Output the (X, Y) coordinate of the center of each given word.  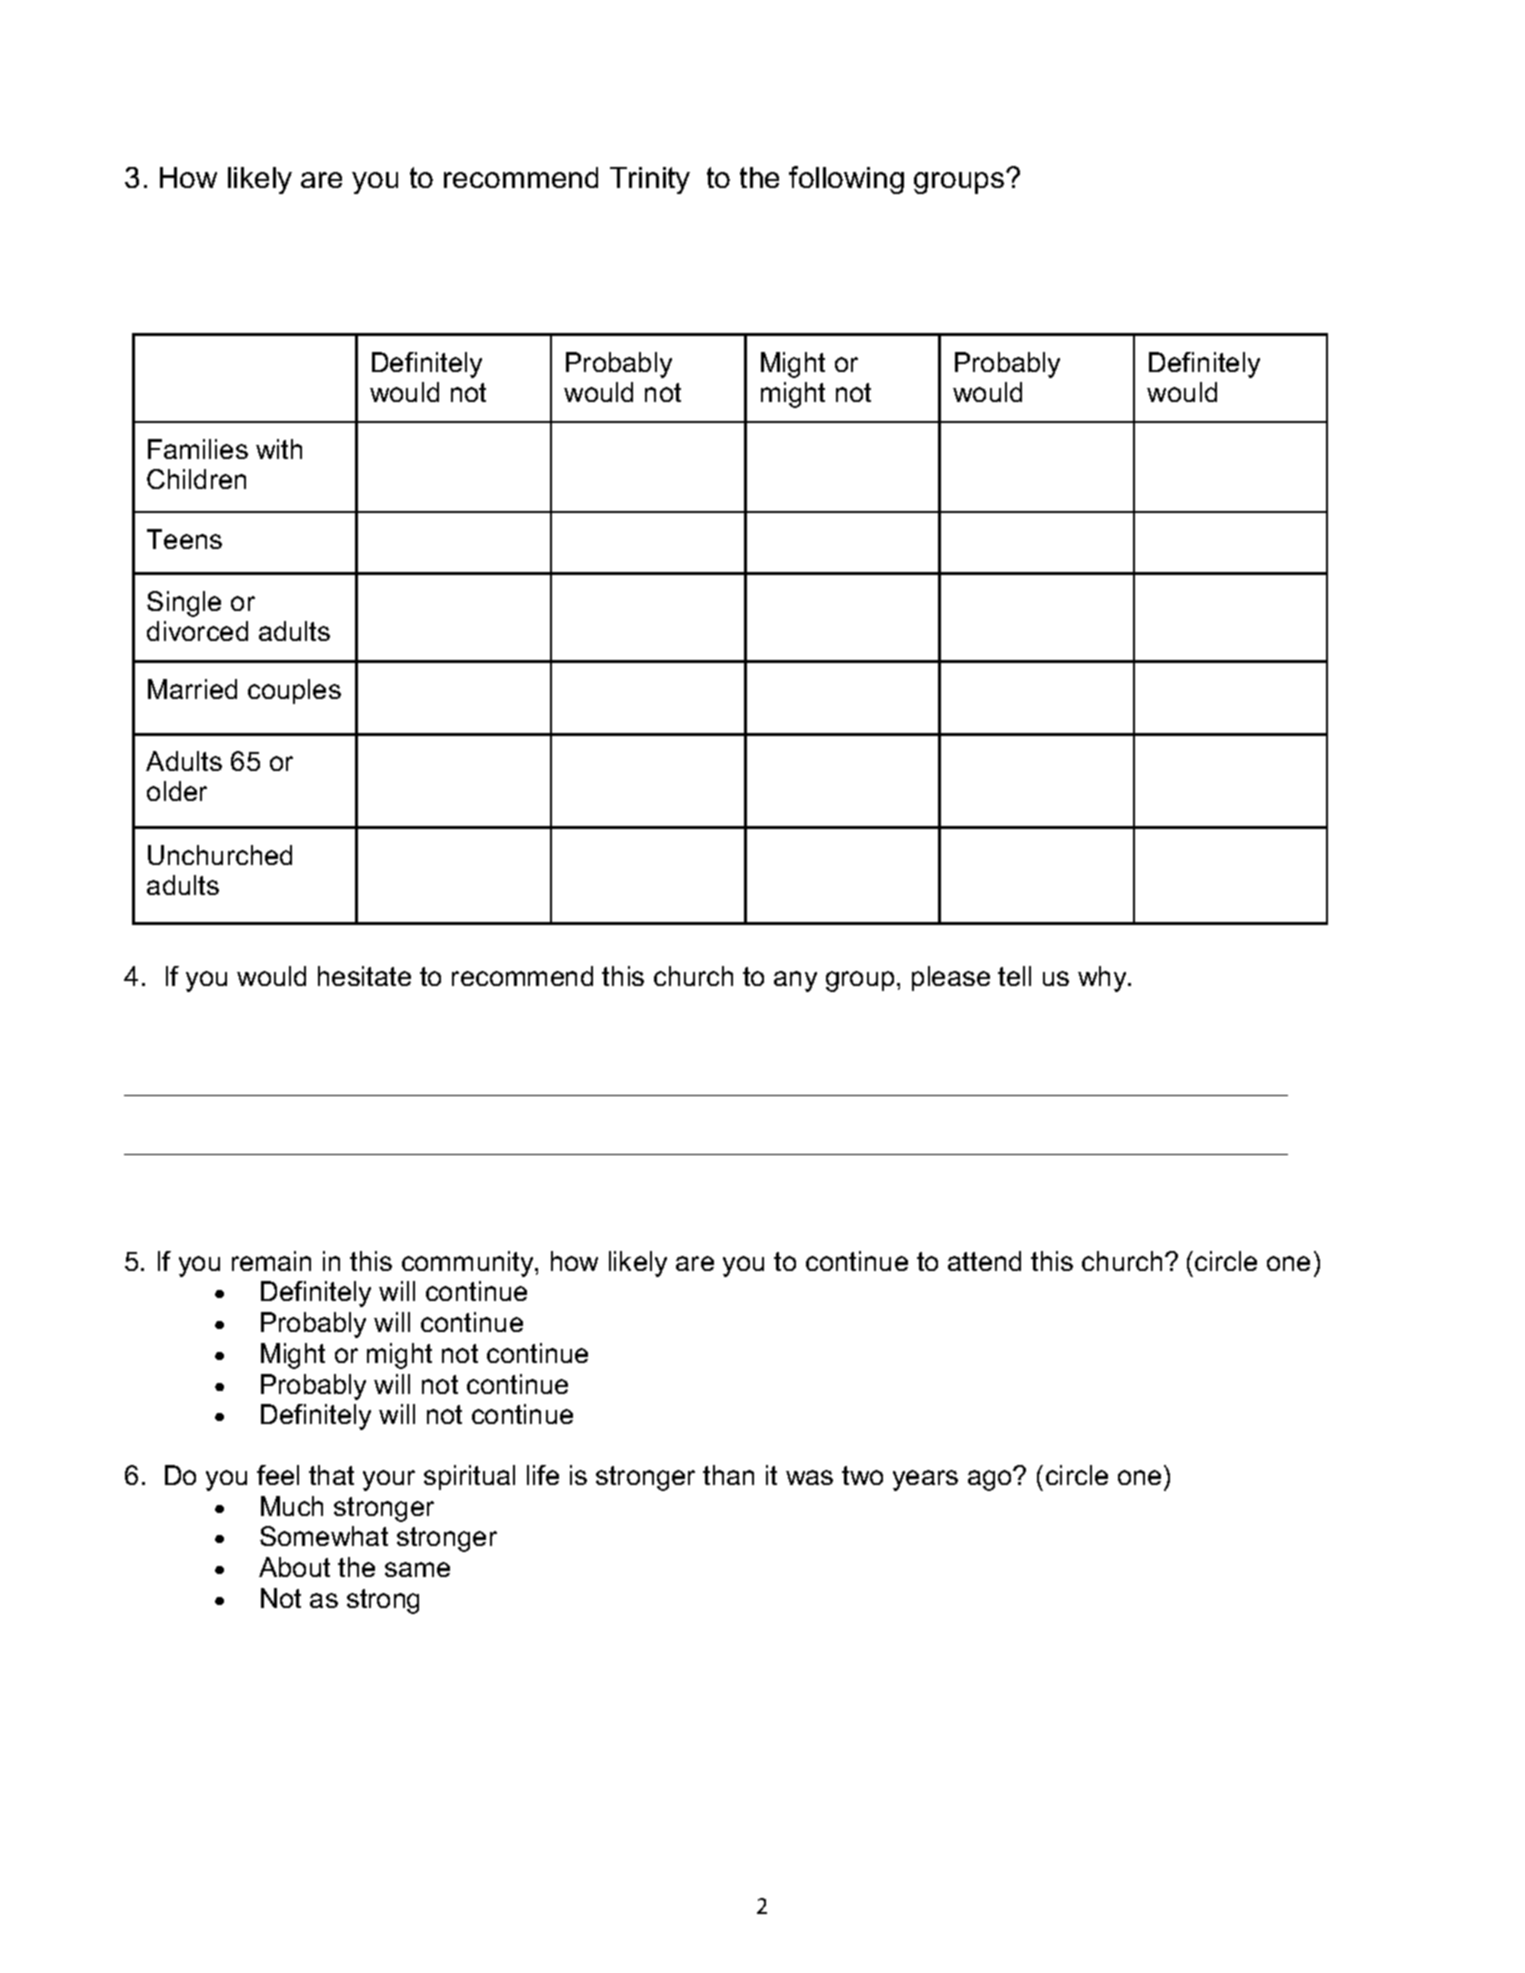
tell (1014, 976)
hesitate (364, 976)
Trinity (650, 180)
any (795, 981)
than (728, 1475)
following (846, 180)
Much (292, 1506)
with (279, 449)
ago (991, 1480)
